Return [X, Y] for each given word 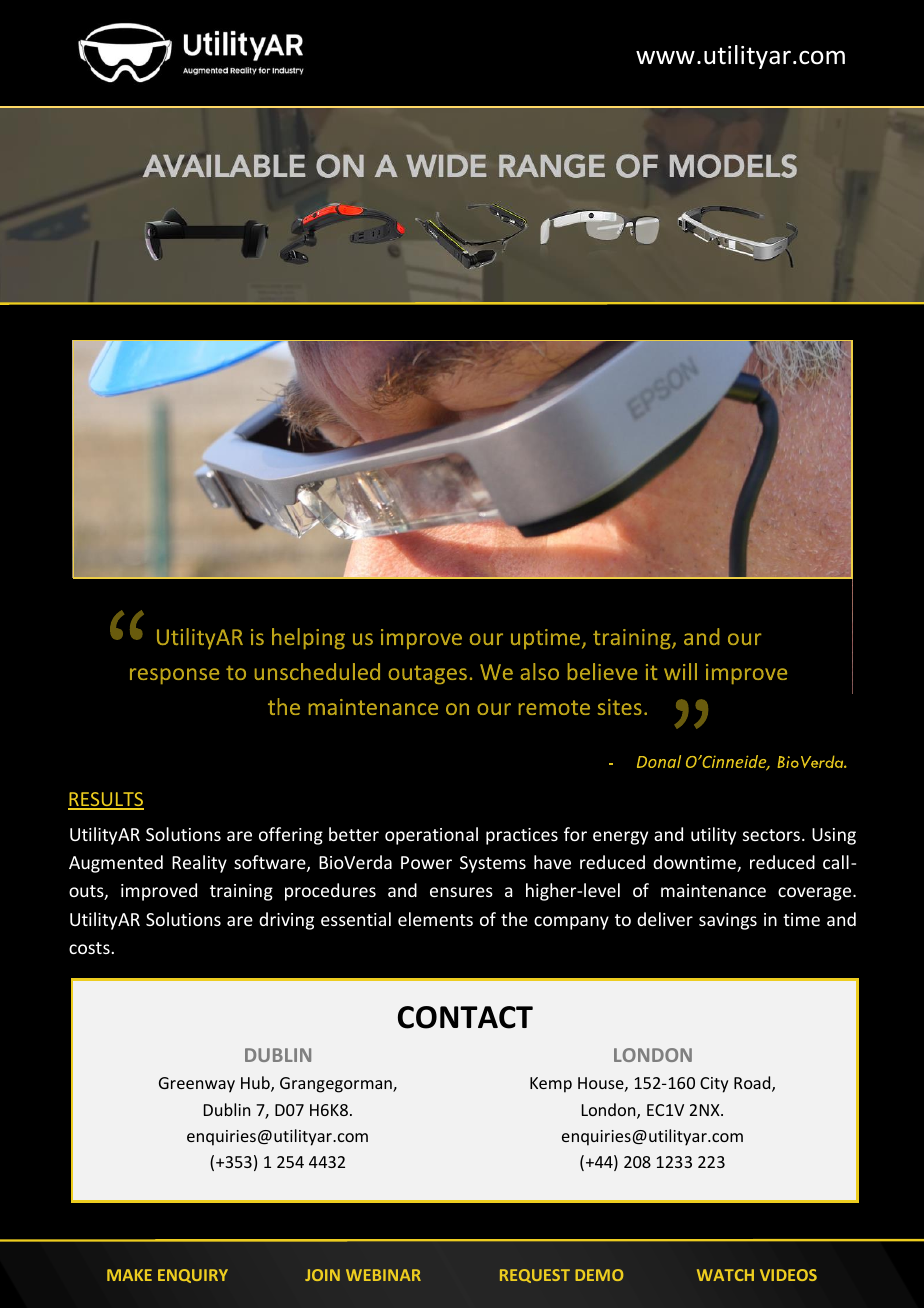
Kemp [551, 1085]
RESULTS [106, 800]
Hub [256, 1084]
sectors [771, 835]
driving [286, 921]
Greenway [197, 1085]
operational [431, 836]
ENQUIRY [193, 1276]
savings [728, 921]
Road [753, 1084]
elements [435, 919]
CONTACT [465, 1017]
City [714, 1085]
